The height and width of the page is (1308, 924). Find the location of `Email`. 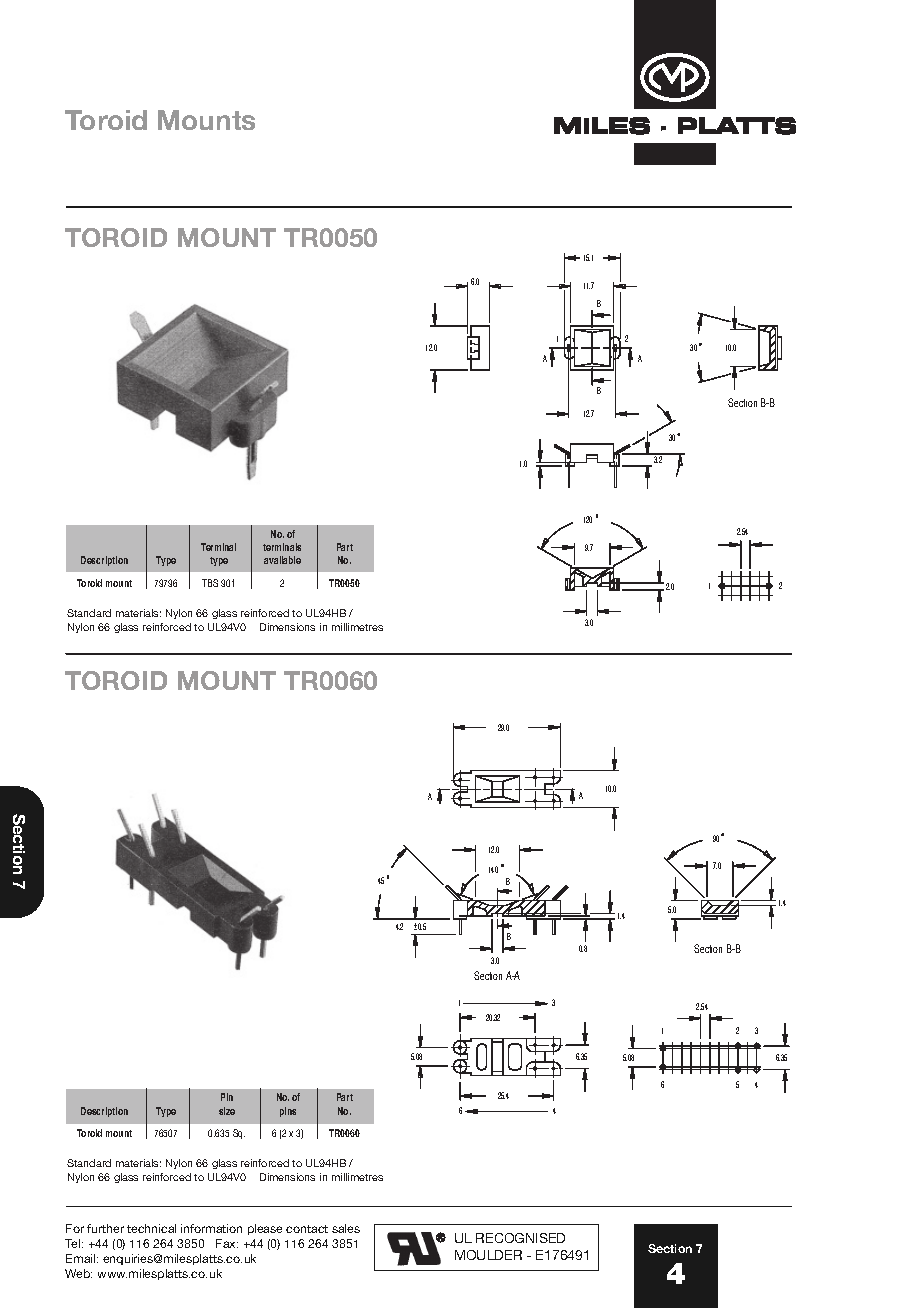

Email is located at coordinates (82, 1258).
